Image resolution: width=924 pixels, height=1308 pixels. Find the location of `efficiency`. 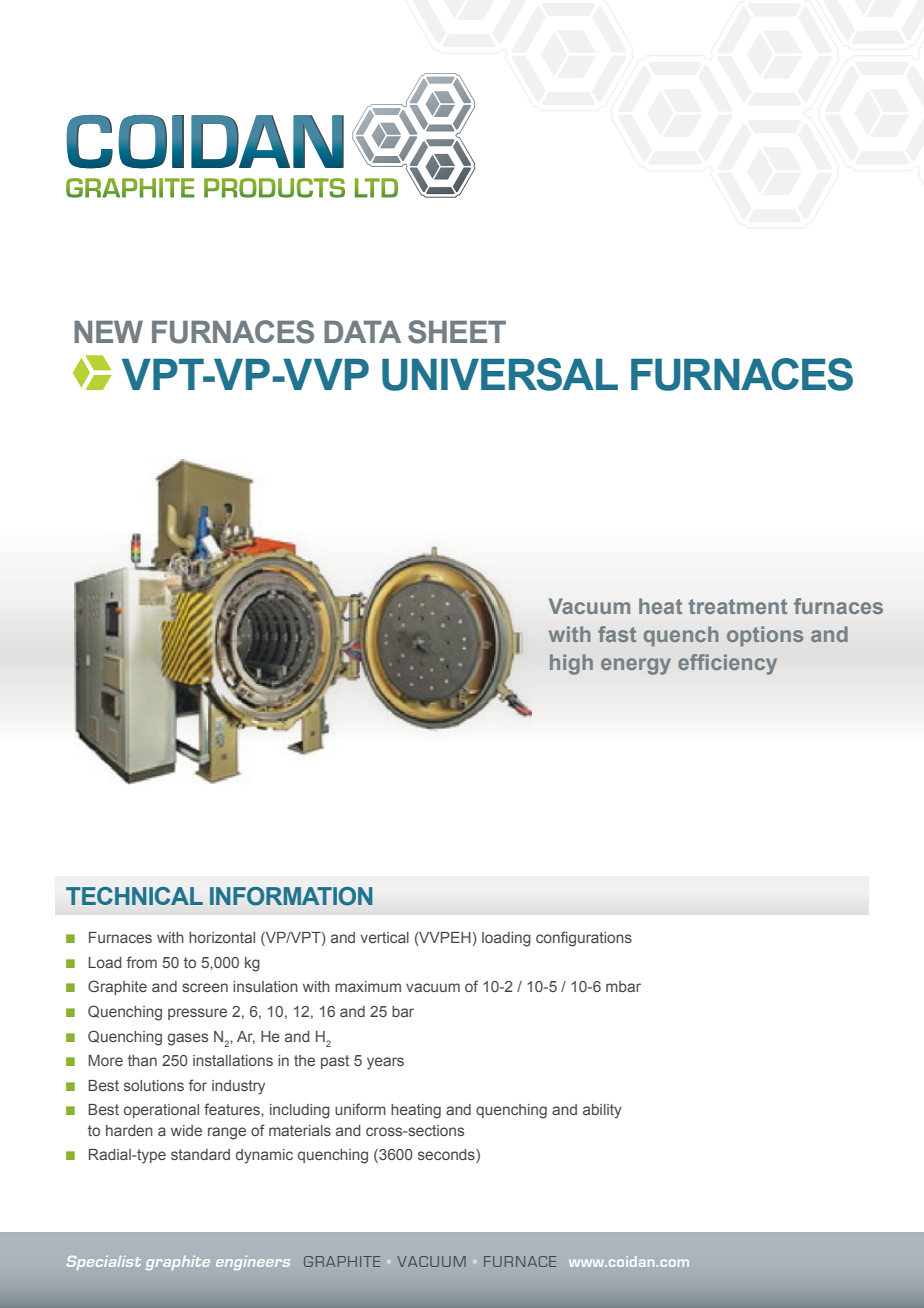

efficiency is located at coordinates (727, 664).
